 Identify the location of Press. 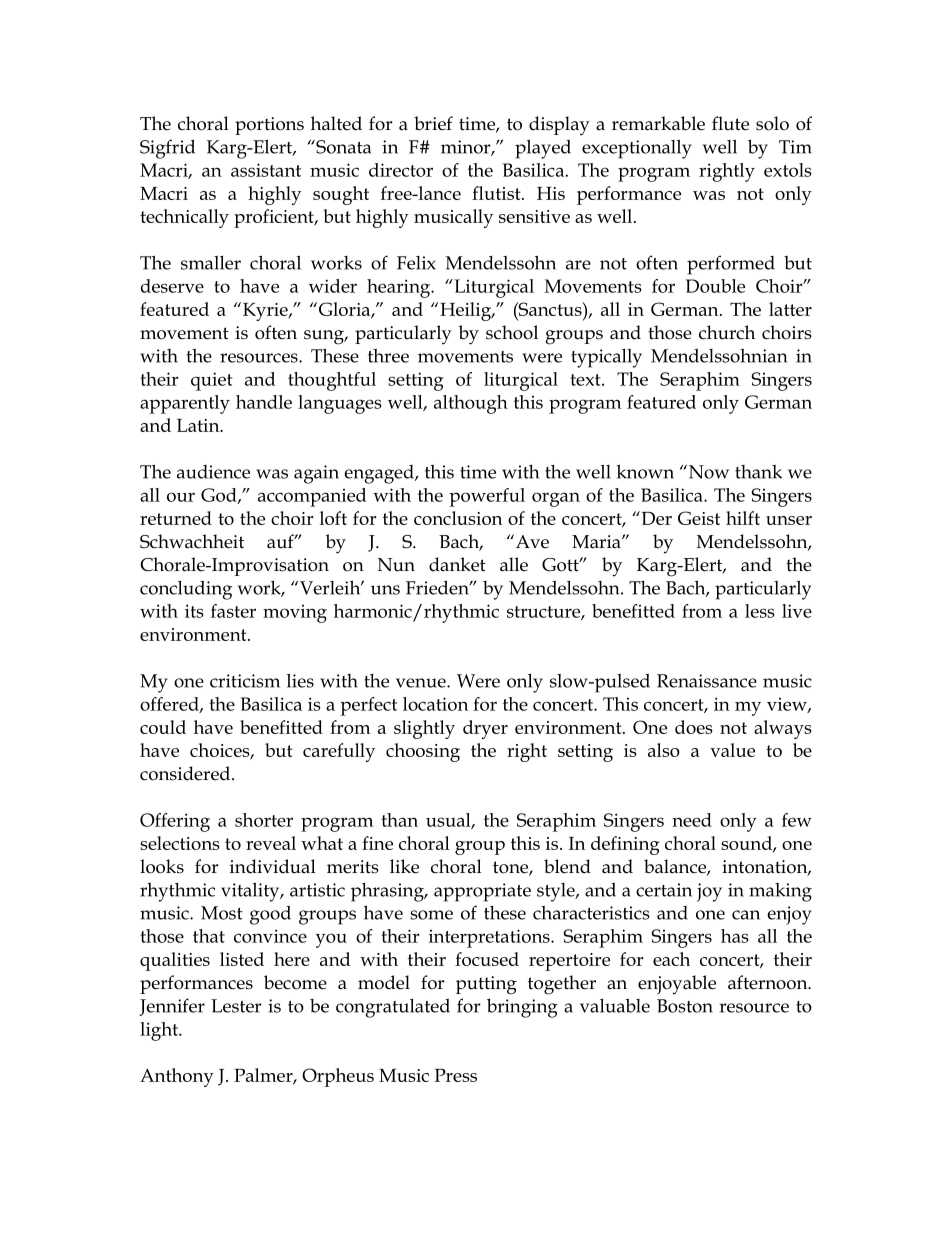
(455, 1075).
